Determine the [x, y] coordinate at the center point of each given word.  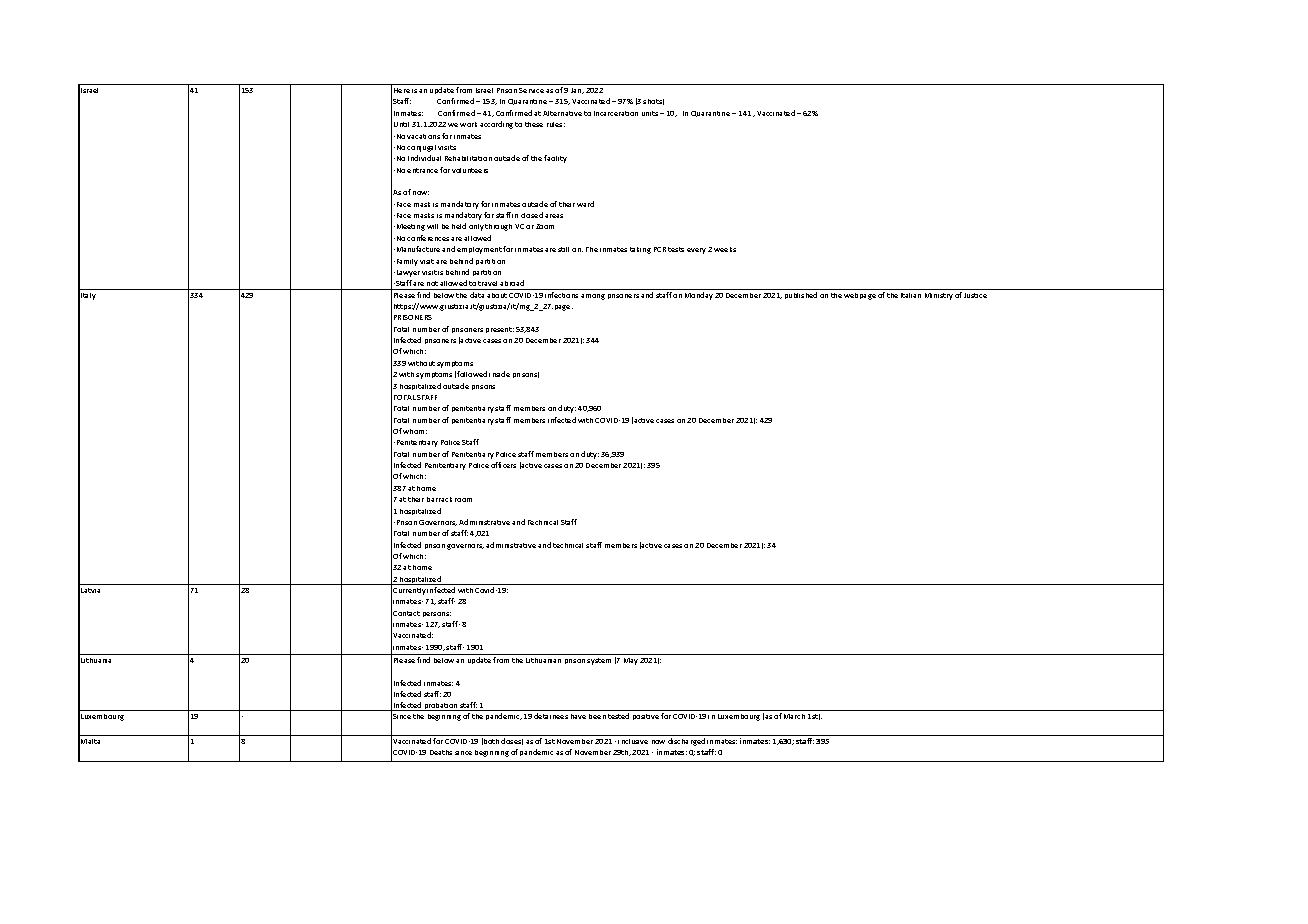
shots [653, 102]
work [468, 124]
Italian [911, 295]
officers [503, 465]
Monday [699, 296]
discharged [686, 742]
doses [512, 741]
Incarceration [616, 113]
